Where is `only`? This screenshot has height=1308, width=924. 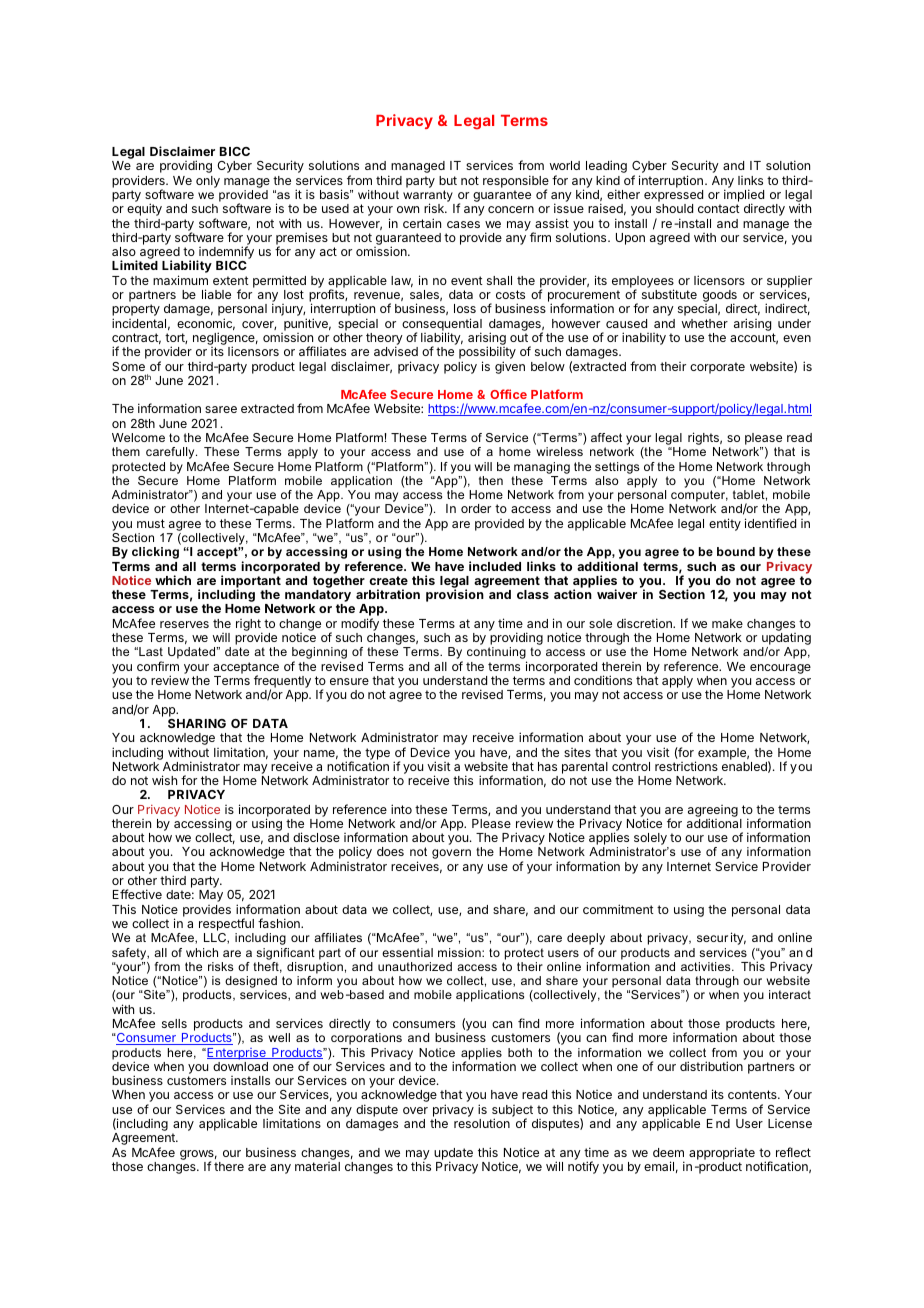 only is located at coordinates (208, 182).
